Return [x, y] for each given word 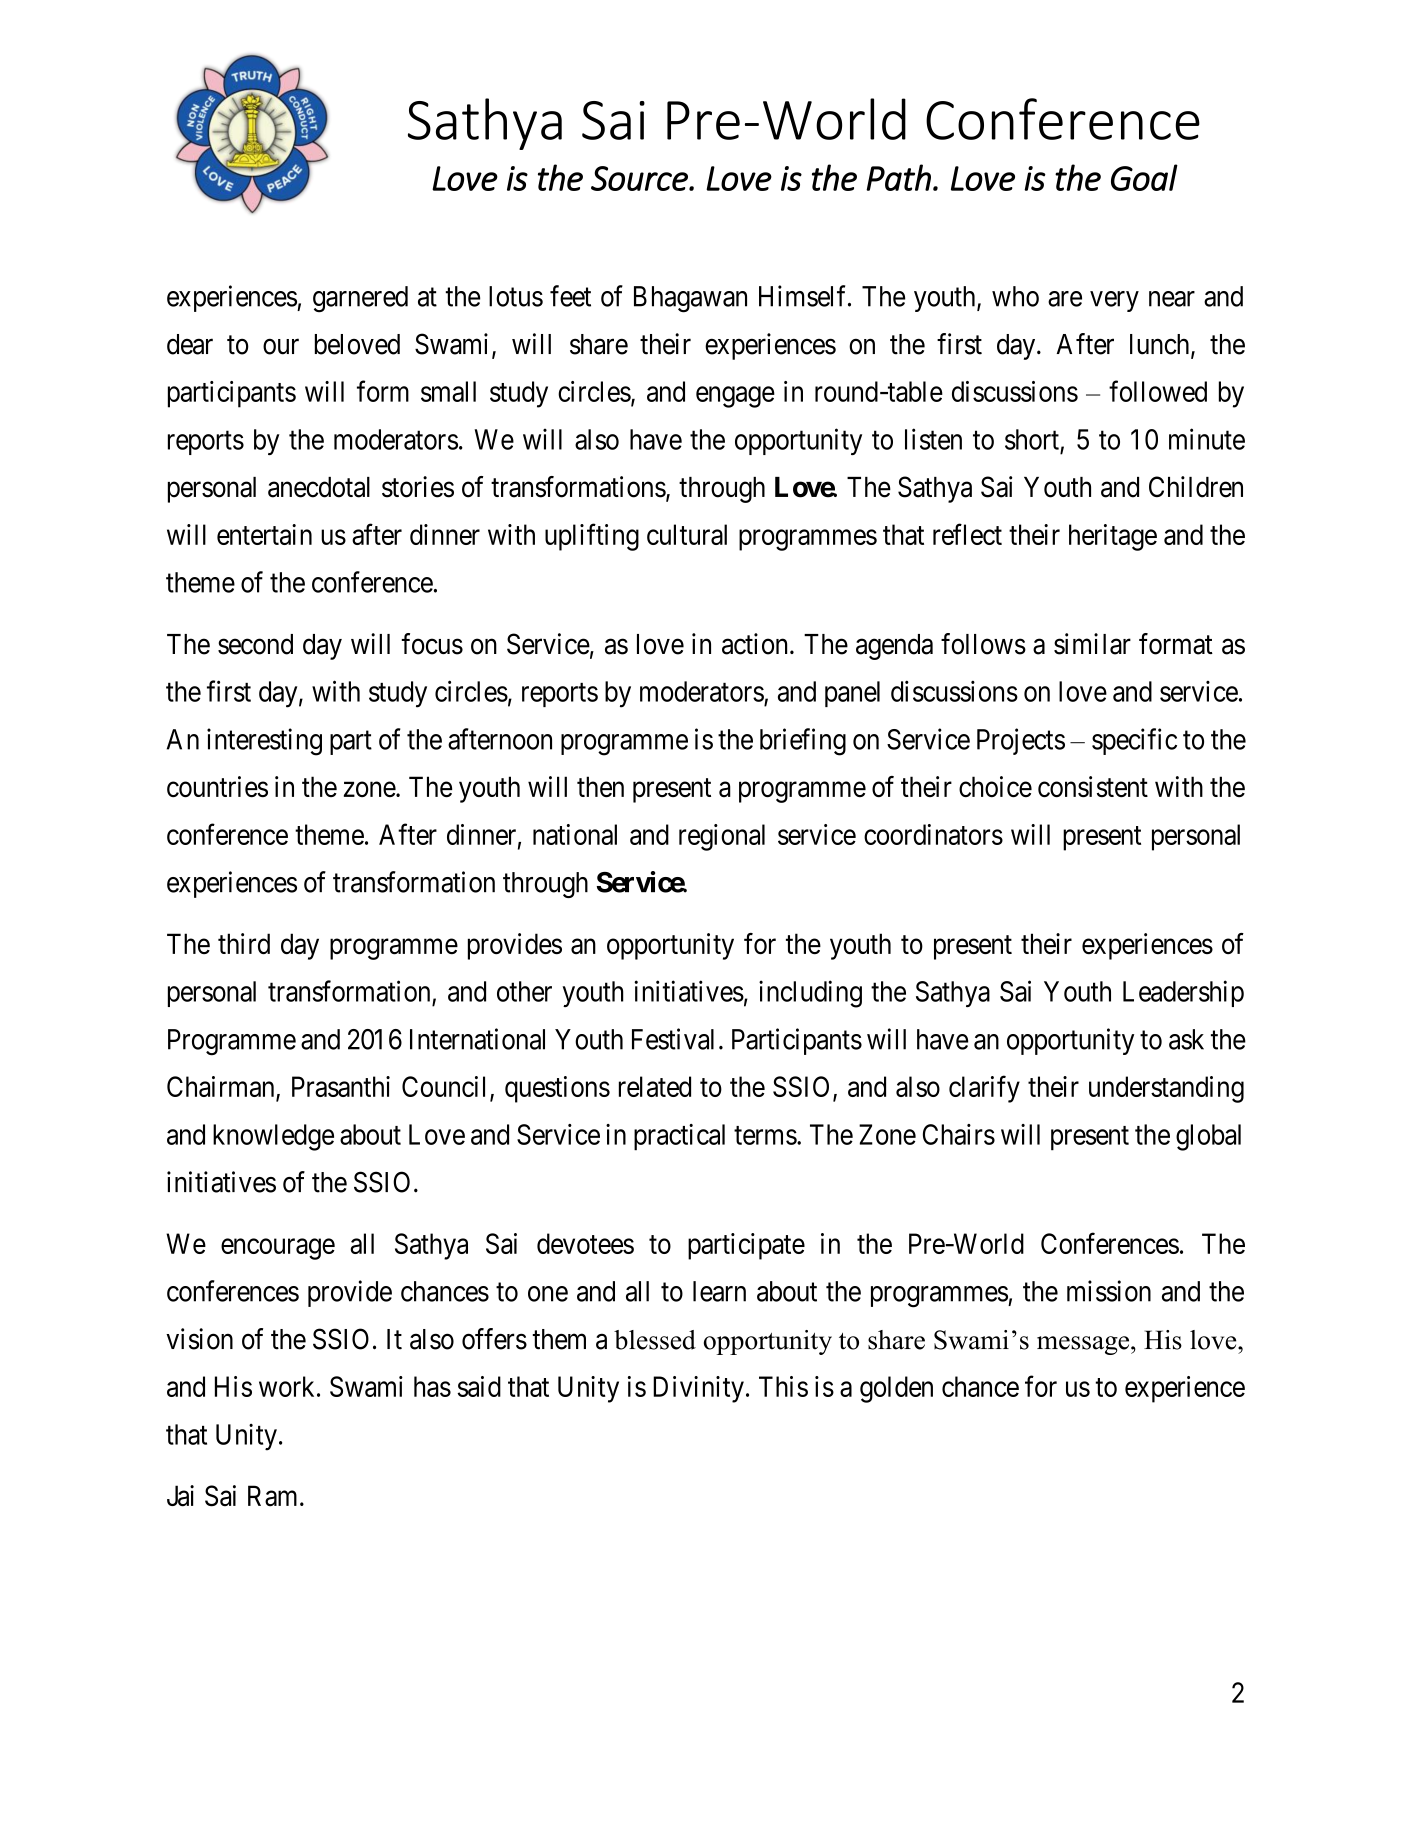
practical [679, 1137]
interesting [264, 742]
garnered [360, 299]
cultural [687, 534]
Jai [180, 1496]
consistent [1093, 786]
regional [722, 837]
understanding [1166, 1089]
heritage [1113, 537]
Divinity [698, 1389]
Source [640, 178]
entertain [264, 534]
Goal [1144, 177]
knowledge [273, 1137]
